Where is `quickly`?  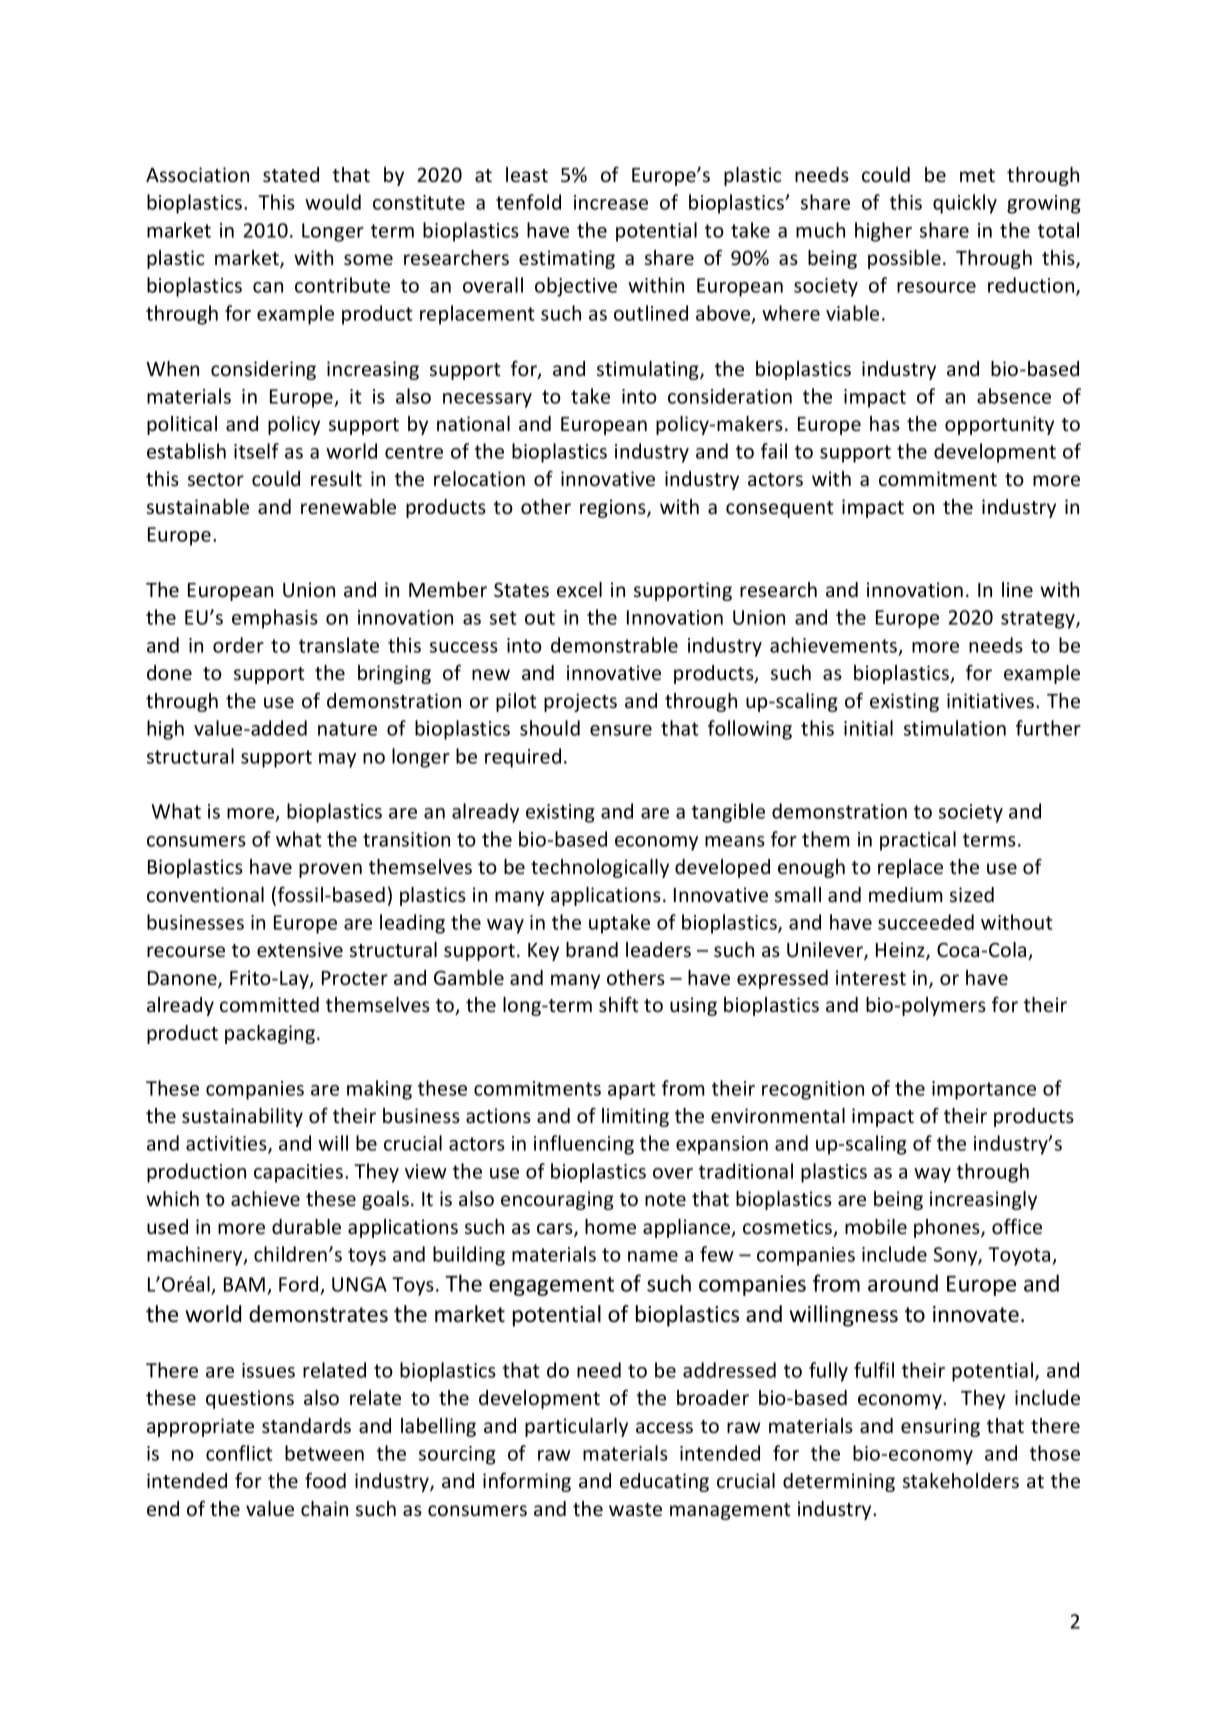
quickly is located at coordinates (965, 204).
